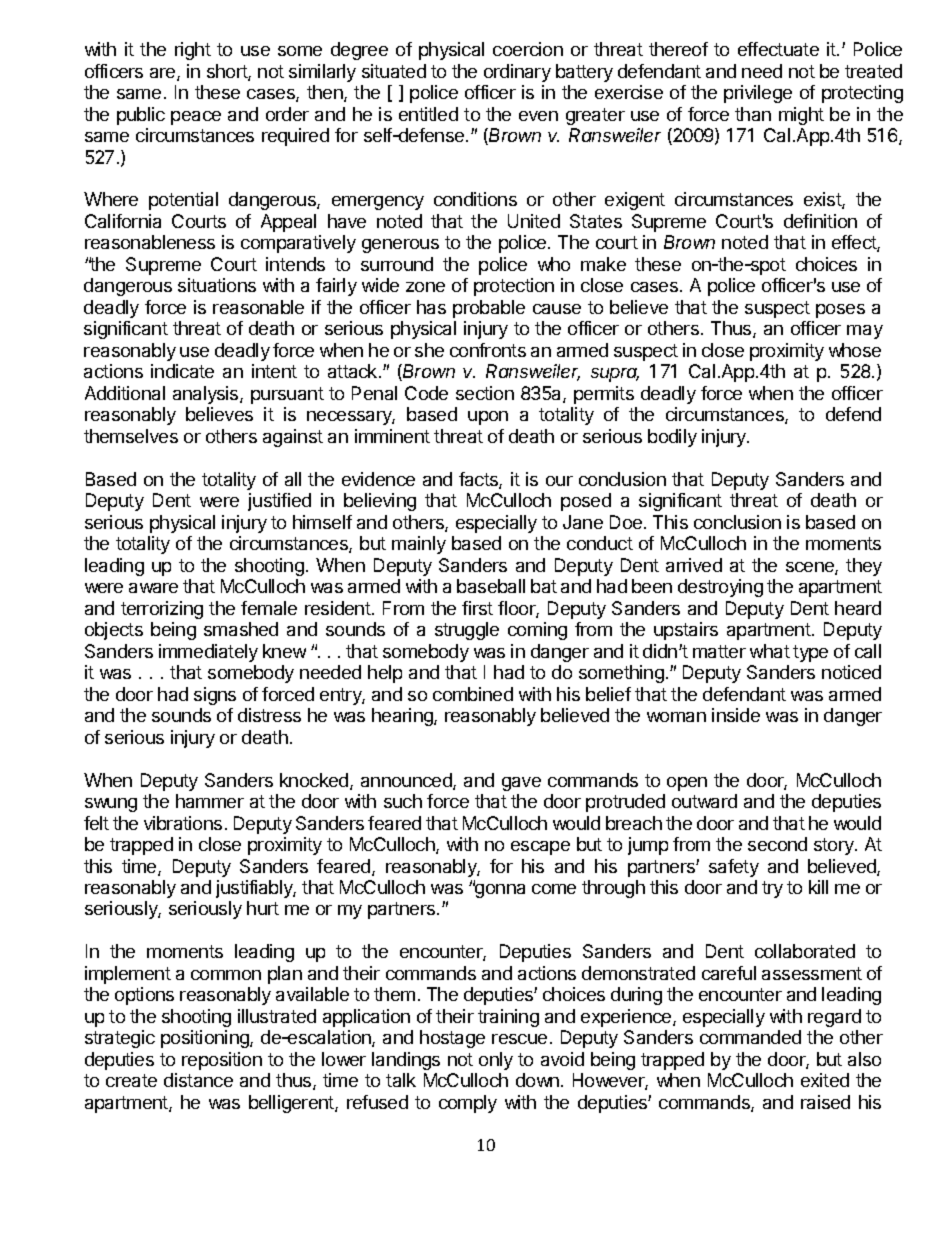 The height and width of the screenshot is (1233, 952). I want to click on aware, so click(153, 588).
